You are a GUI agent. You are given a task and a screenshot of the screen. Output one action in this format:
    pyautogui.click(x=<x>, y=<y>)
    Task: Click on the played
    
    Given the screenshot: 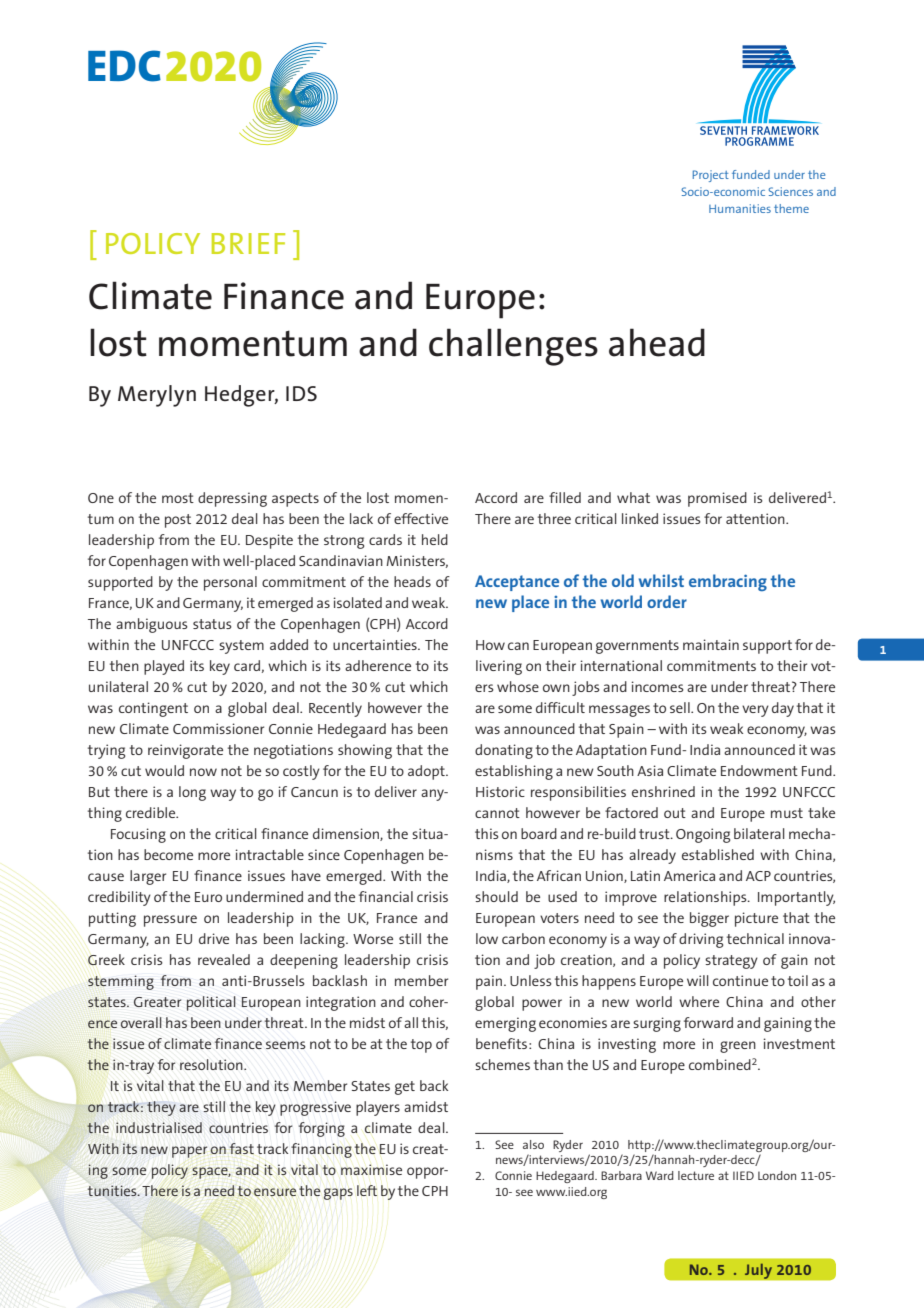 What is the action you would take?
    pyautogui.click(x=164, y=667)
